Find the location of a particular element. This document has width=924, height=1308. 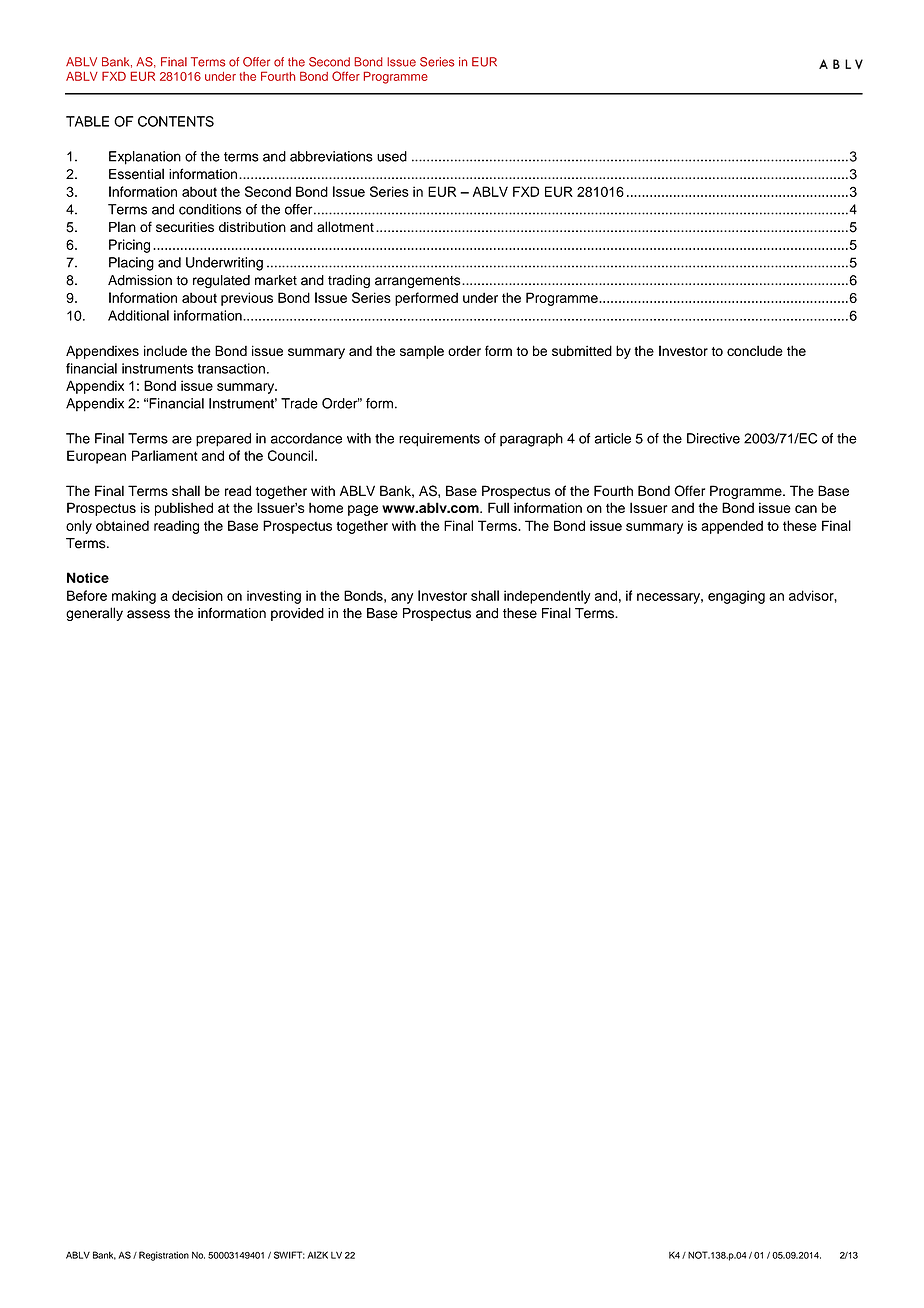

assess is located at coordinates (148, 614).
